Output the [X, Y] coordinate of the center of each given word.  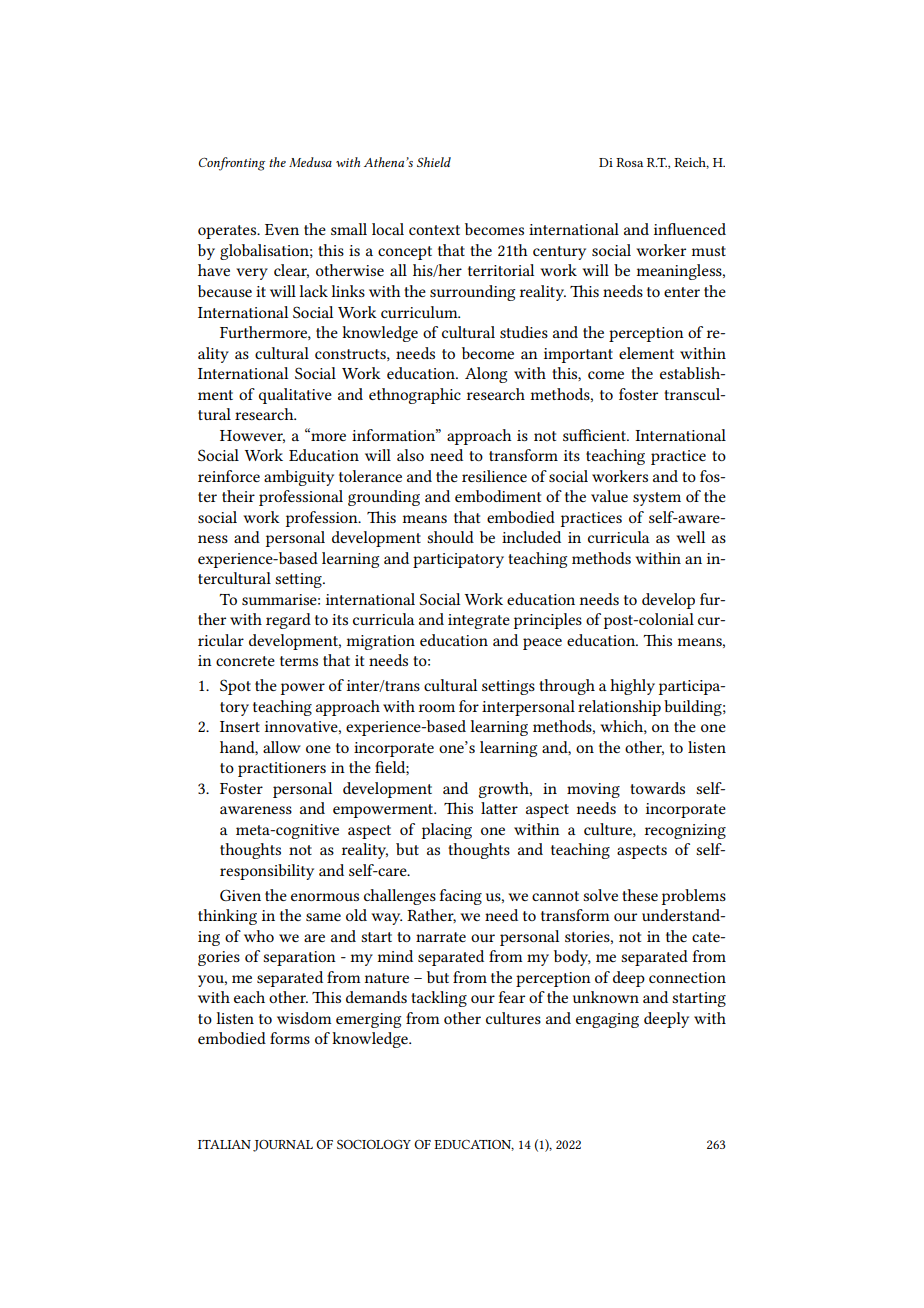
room [437, 708]
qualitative [295, 396]
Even [282, 229]
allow [282, 747]
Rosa [629, 162]
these [640, 895]
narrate [441, 937]
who [259, 936]
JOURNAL [283, 1146]
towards [657, 788]
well [690, 537]
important [578, 355]
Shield [434, 162]
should [450, 537]
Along [486, 375]
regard [288, 621]
